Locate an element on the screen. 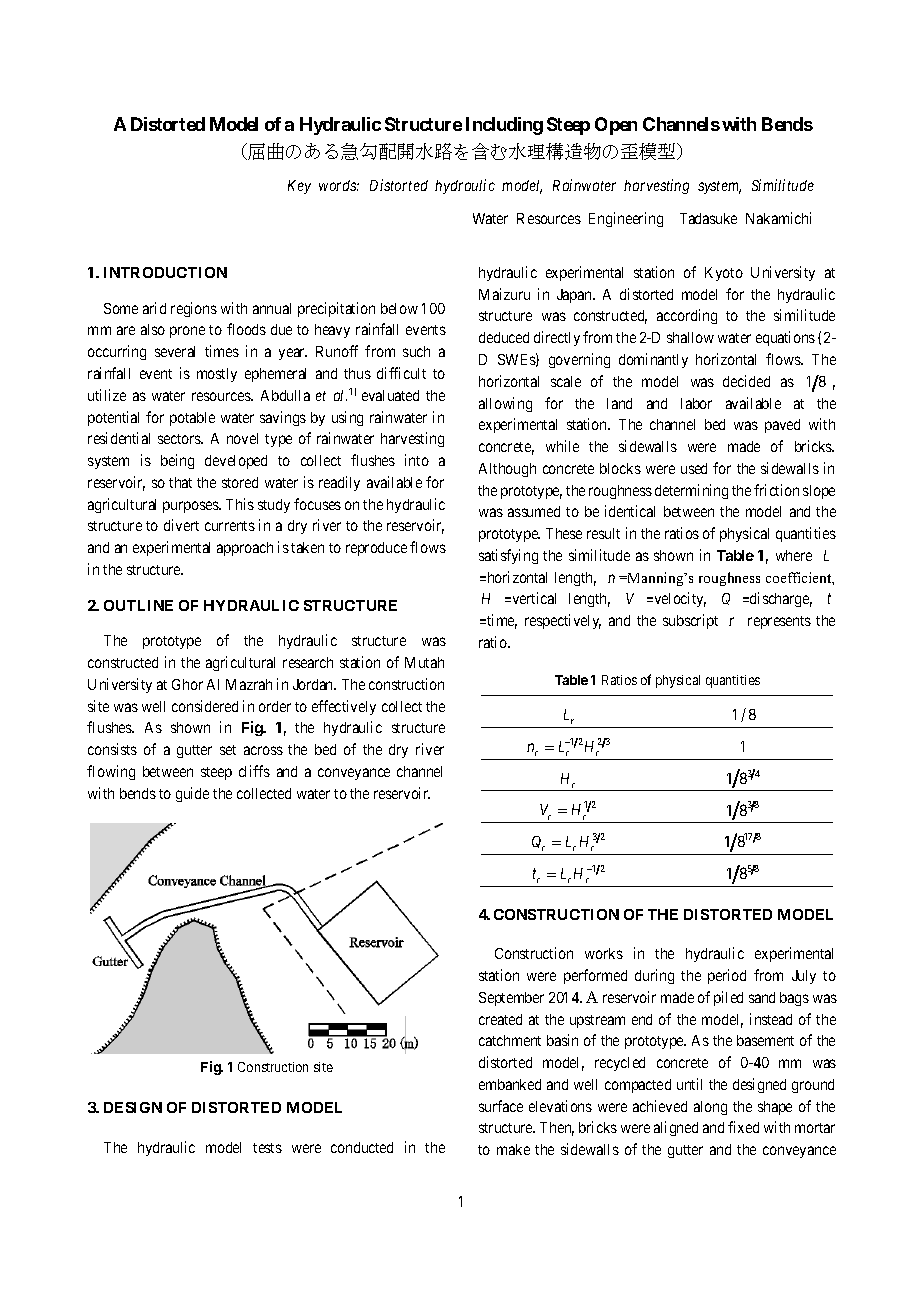  Open is located at coordinates (616, 126).
